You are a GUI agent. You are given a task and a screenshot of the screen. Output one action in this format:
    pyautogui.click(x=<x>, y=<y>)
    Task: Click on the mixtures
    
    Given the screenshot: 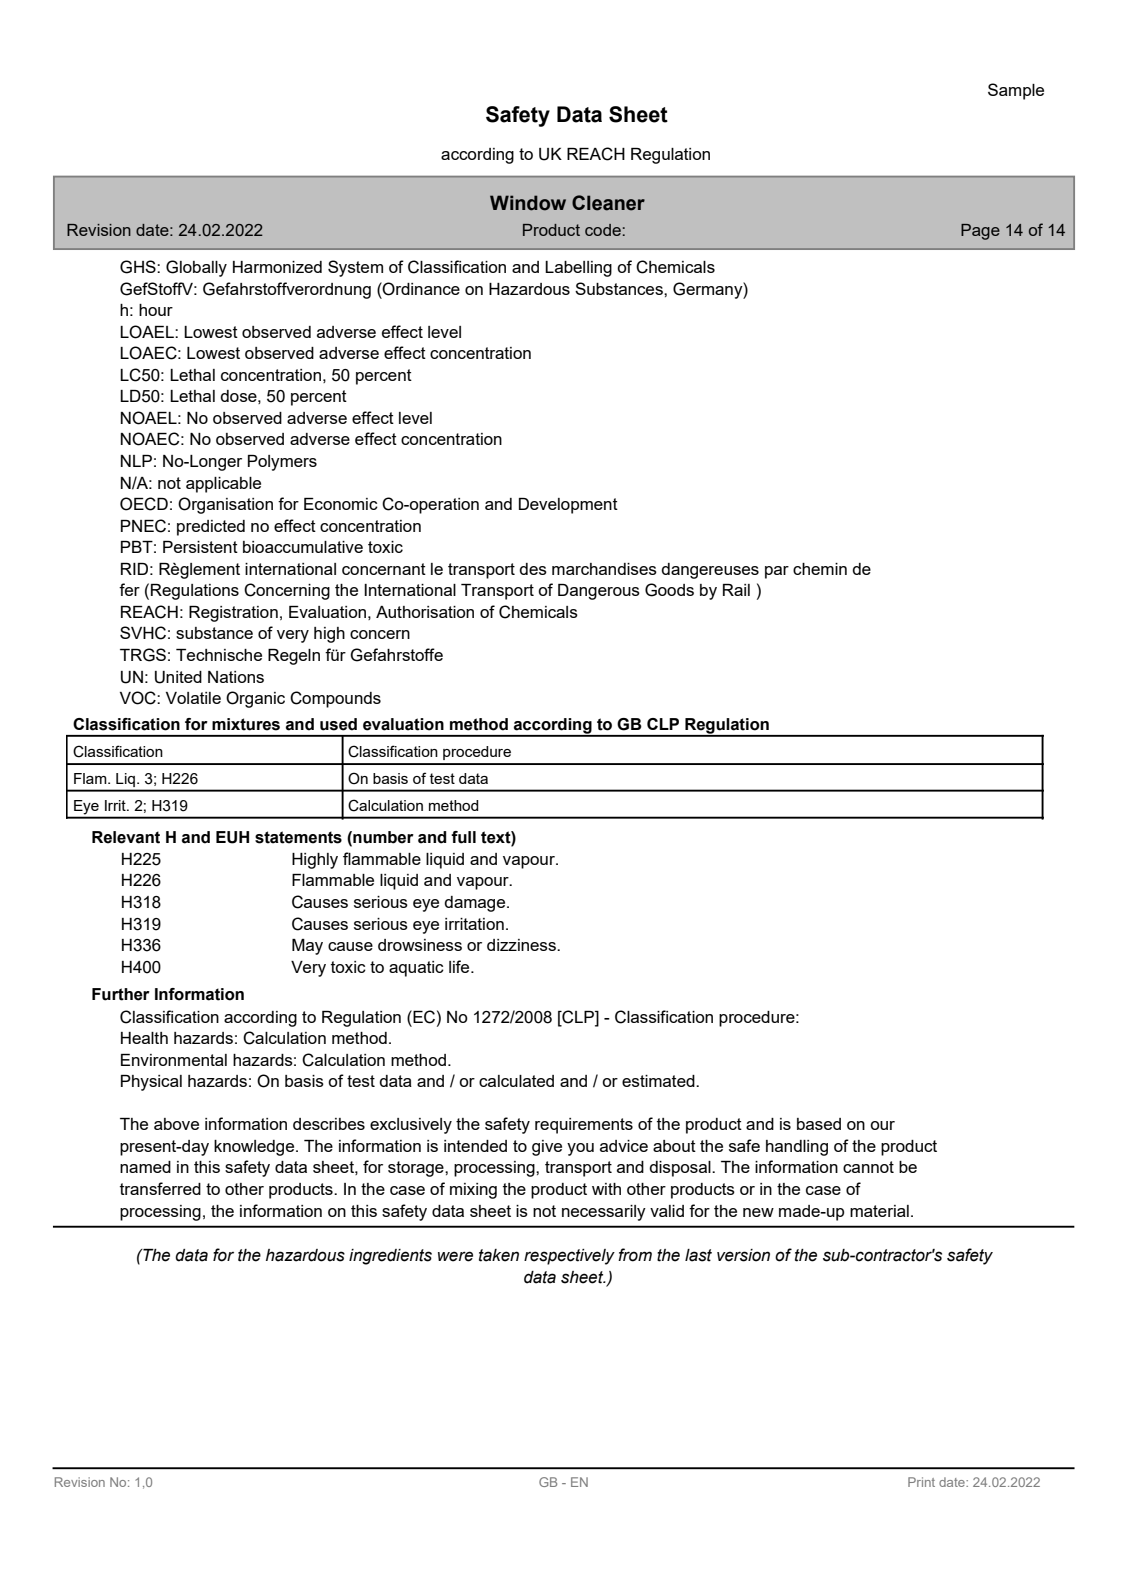 What is the action you would take?
    pyautogui.click(x=246, y=724)
